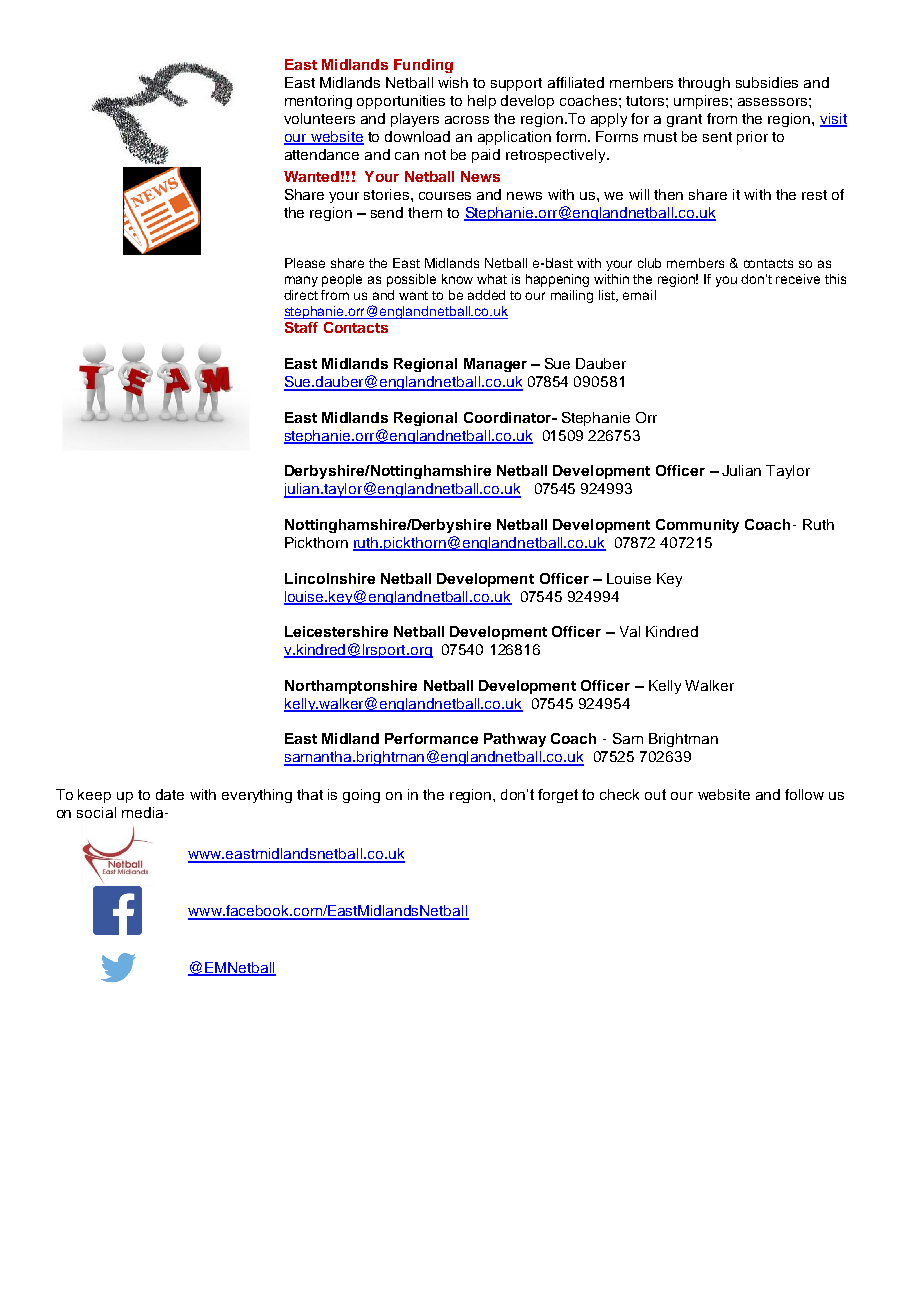 This page has height=1308, width=924. I want to click on receive, so click(798, 279).
